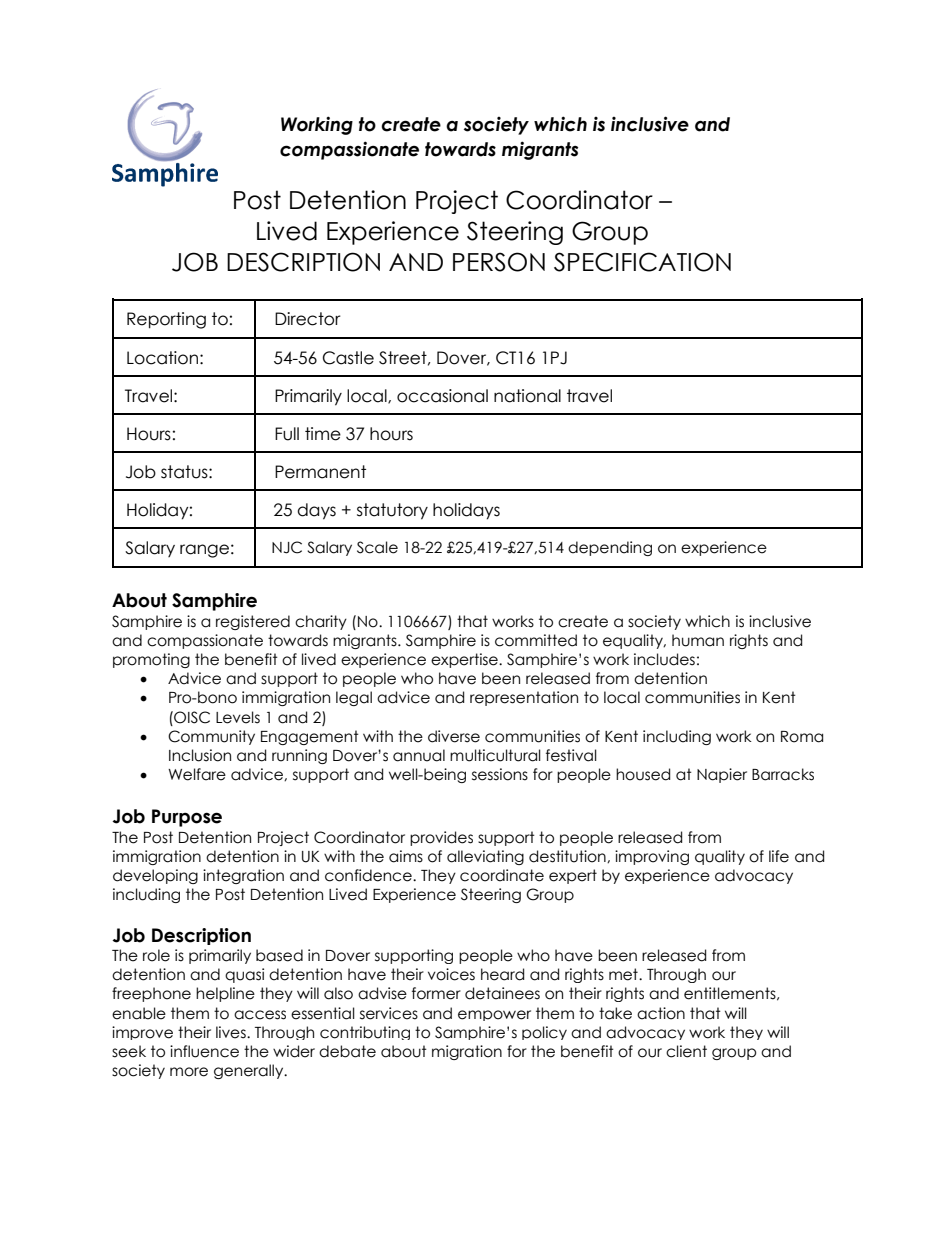 The height and width of the document is (1233, 952). Describe the element at coordinates (610, 548) in the document. I see `depending` at that location.
